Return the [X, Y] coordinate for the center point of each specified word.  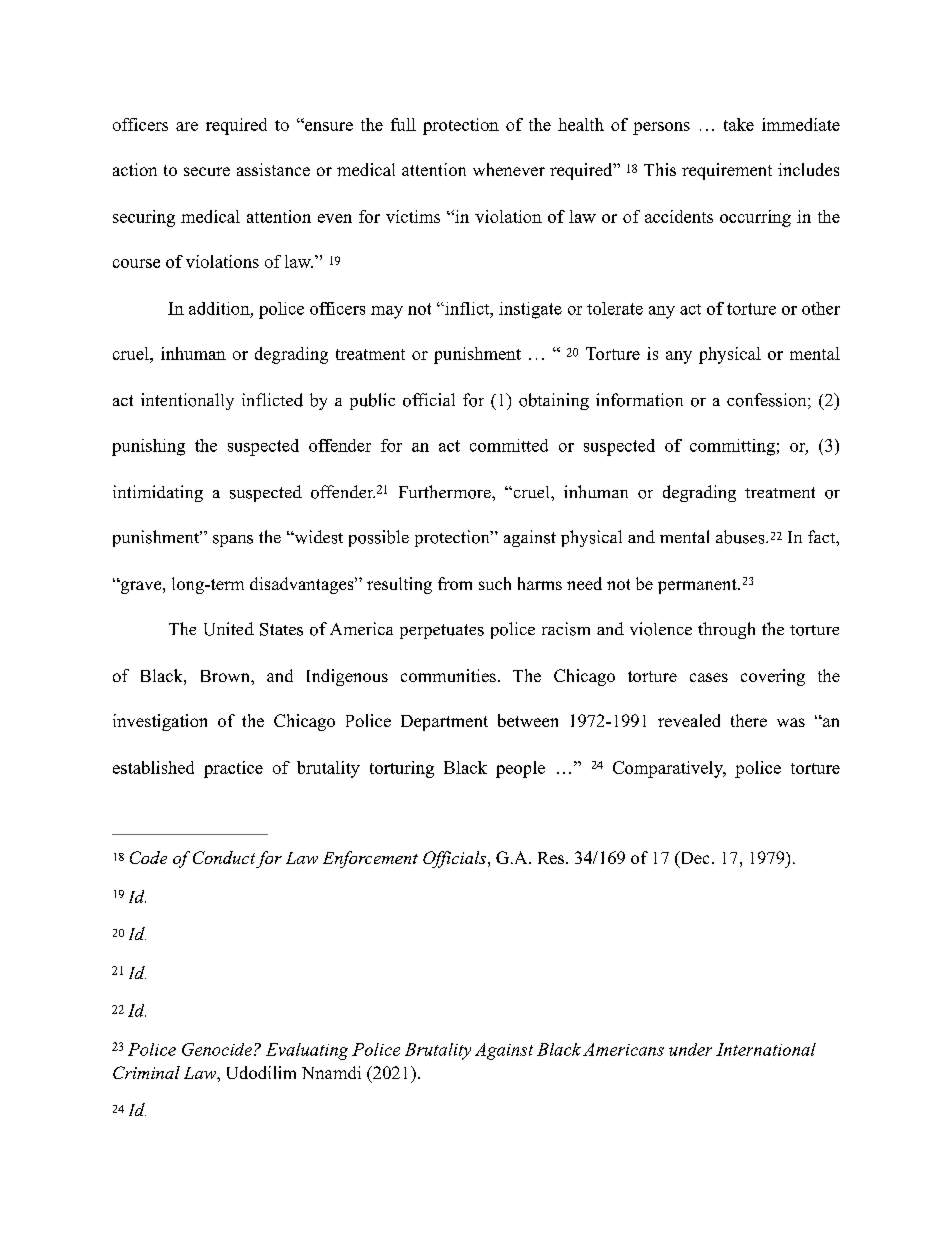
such [495, 583]
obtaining [554, 401]
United [229, 629]
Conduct [224, 857]
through [726, 630]
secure [207, 171]
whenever [509, 169]
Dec [693, 859]
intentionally [187, 401]
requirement [727, 171]
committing [732, 447]
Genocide [217, 1049]
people [520, 769]
